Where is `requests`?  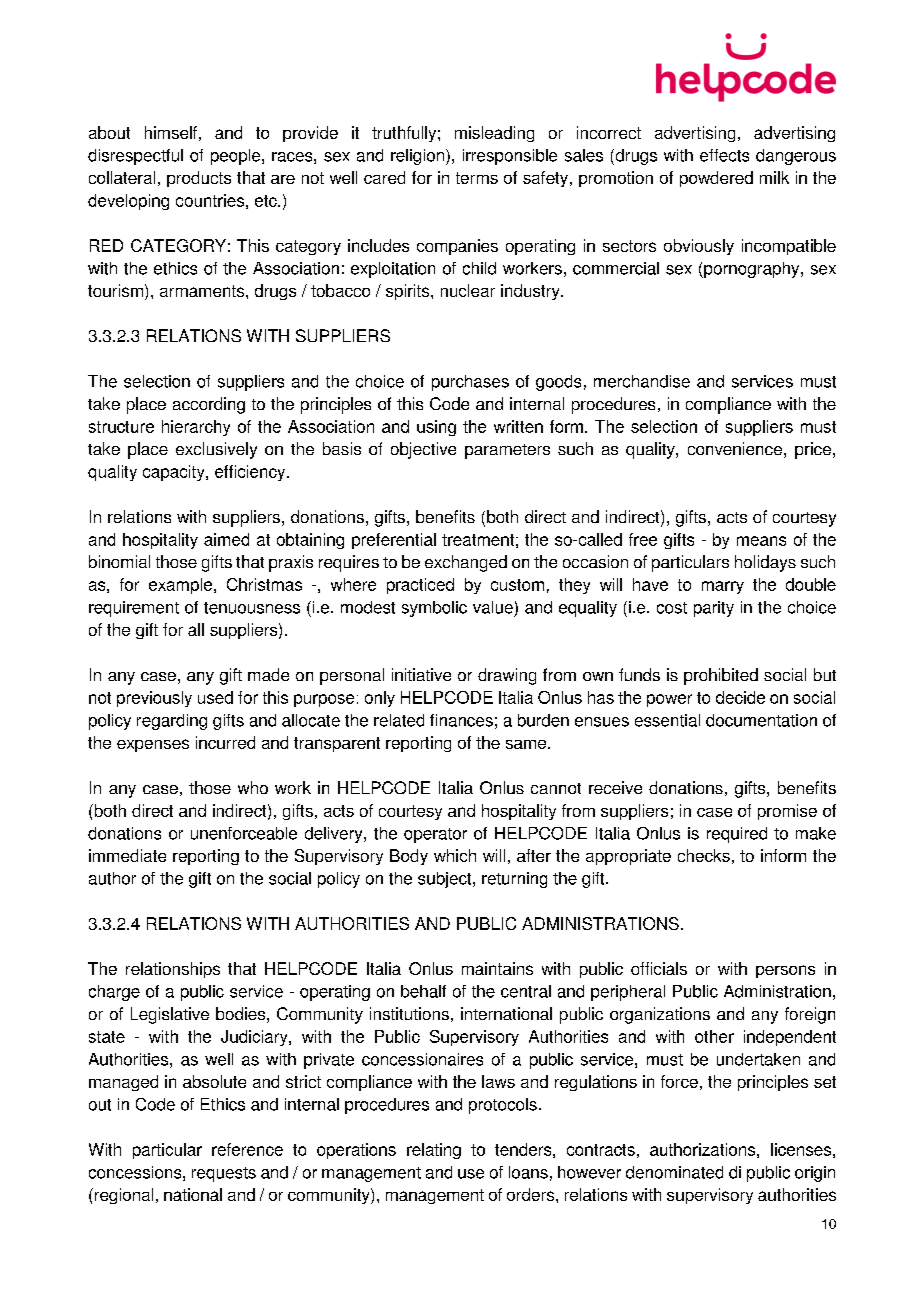
requests is located at coordinates (224, 1174).
